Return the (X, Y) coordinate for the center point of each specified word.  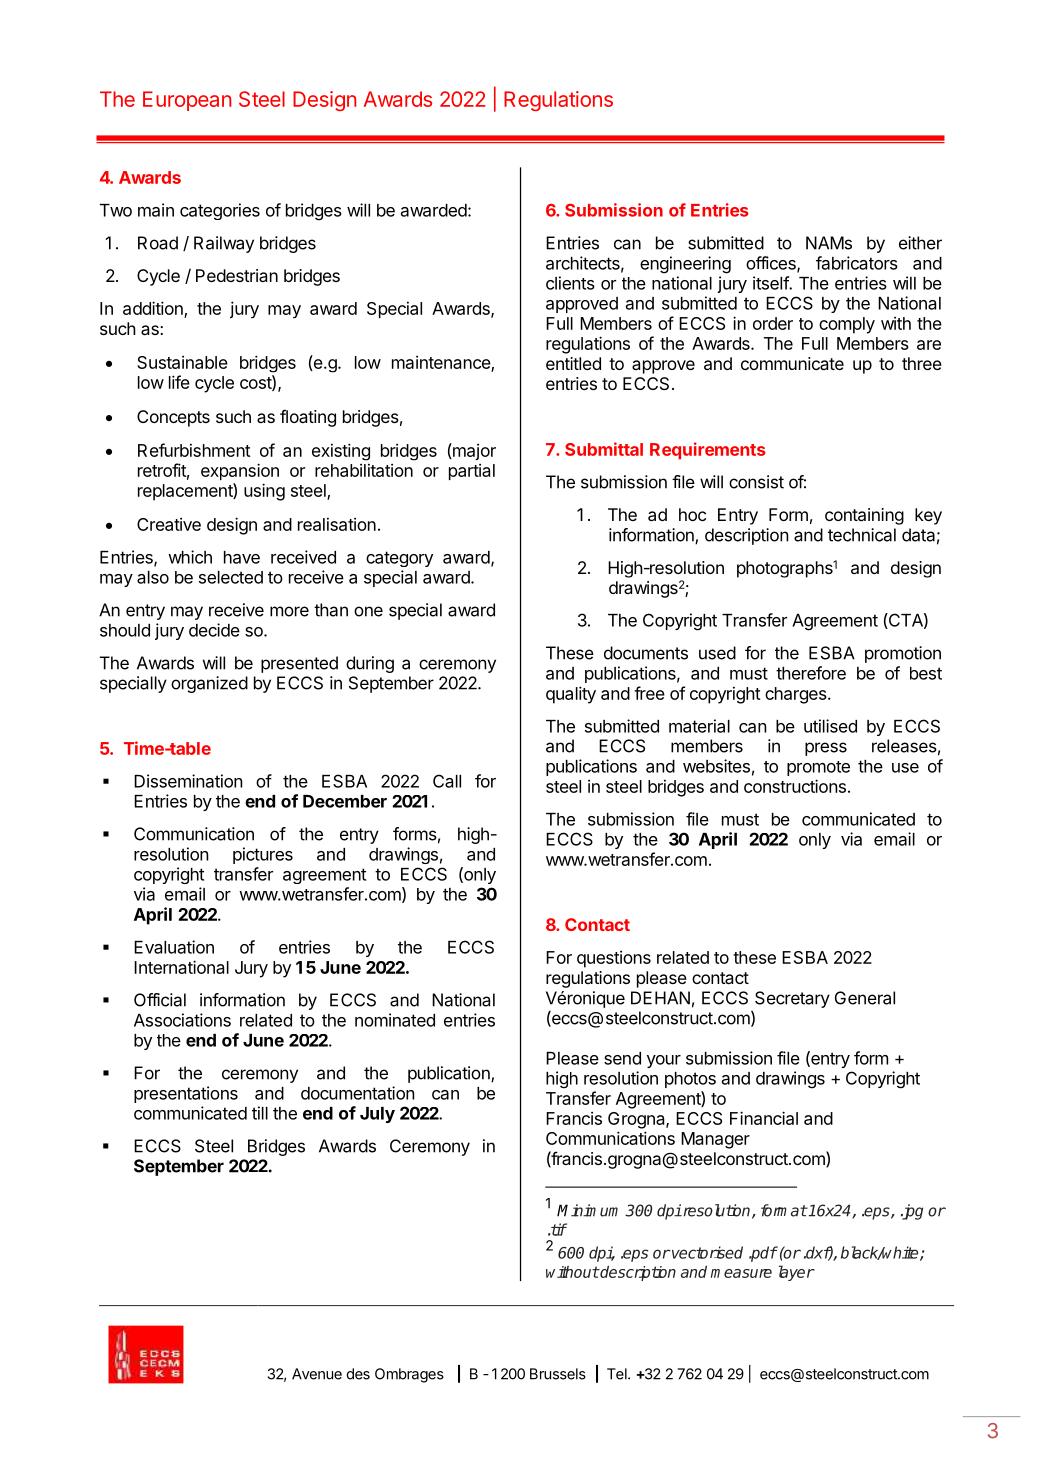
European (187, 101)
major (473, 451)
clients (570, 283)
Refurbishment (194, 450)
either (920, 243)
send (622, 1058)
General (865, 998)
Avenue (317, 1374)
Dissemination (188, 781)
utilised (830, 726)
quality (571, 695)
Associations (182, 1020)
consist (756, 482)
